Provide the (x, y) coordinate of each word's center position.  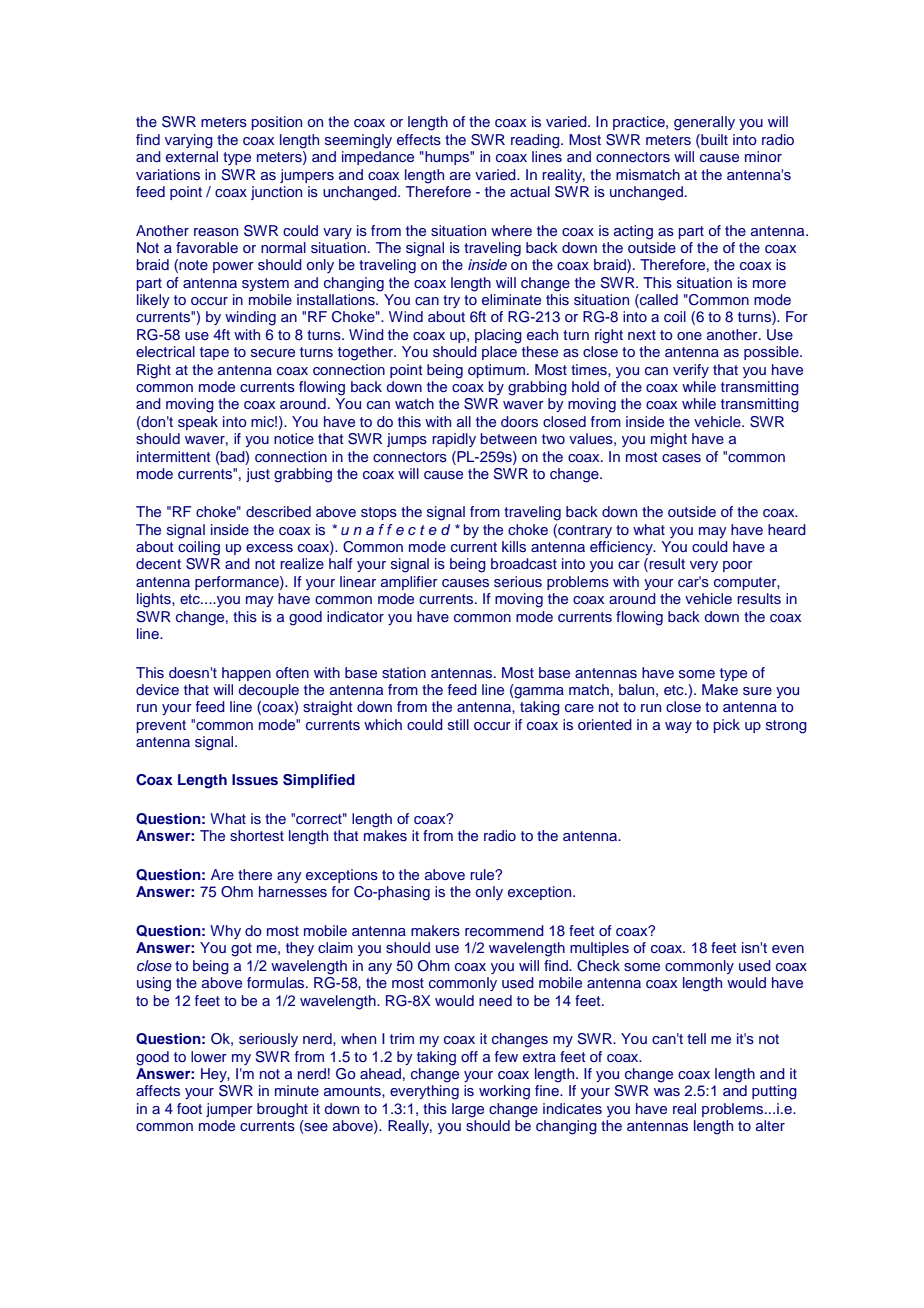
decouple (269, 691)
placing (498, 336)
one (689, 336)
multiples (599, 949)
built (713, 141)
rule (483, 874)
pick (726, 726)
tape (214, 353)
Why (225, 932)
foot (189, 1108)
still (458, 724)
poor (738, 566)
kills (514, 546)
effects (419, 139)
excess (269, 548)
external (192, 156)
